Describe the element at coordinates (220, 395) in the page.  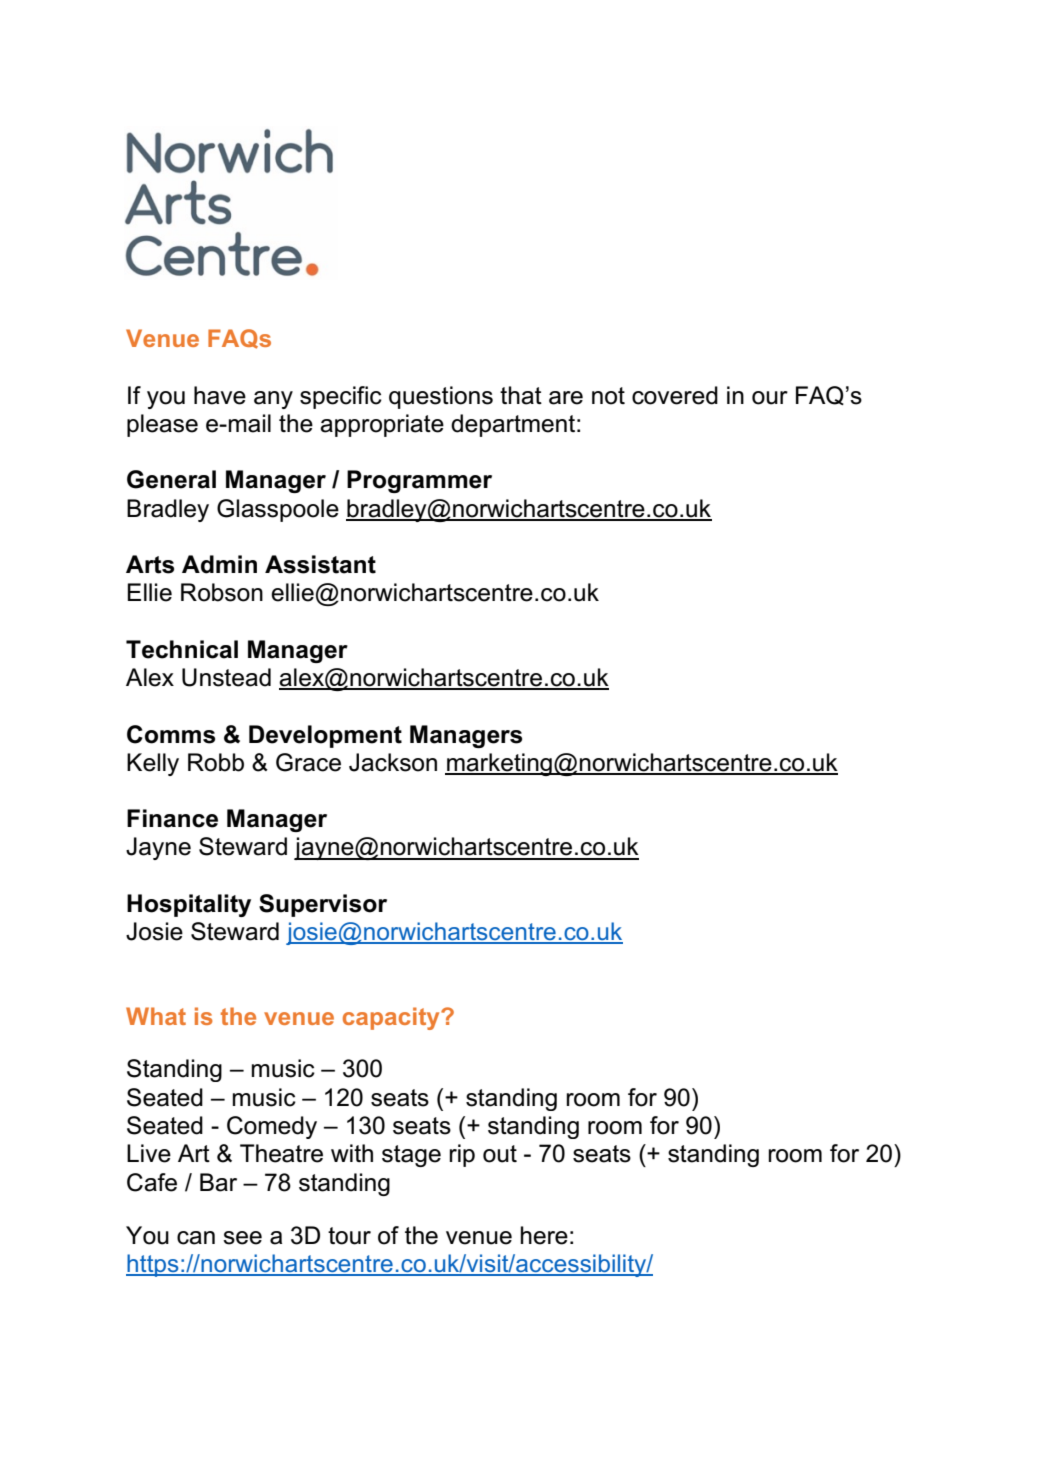
I see `have` at that location.
